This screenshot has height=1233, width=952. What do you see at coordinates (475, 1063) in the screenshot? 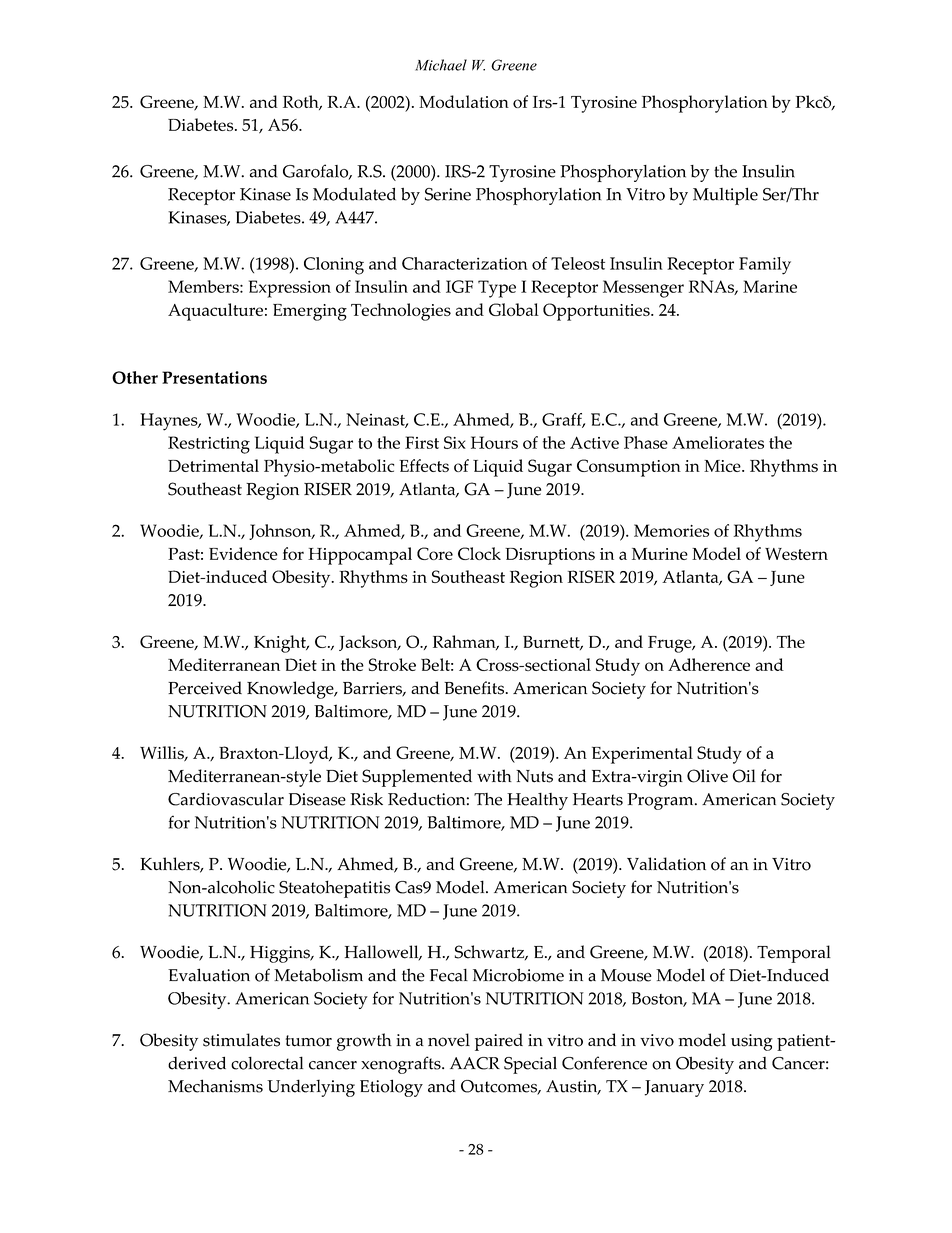
I see `AACR` at bounding box center [475, 1063].
